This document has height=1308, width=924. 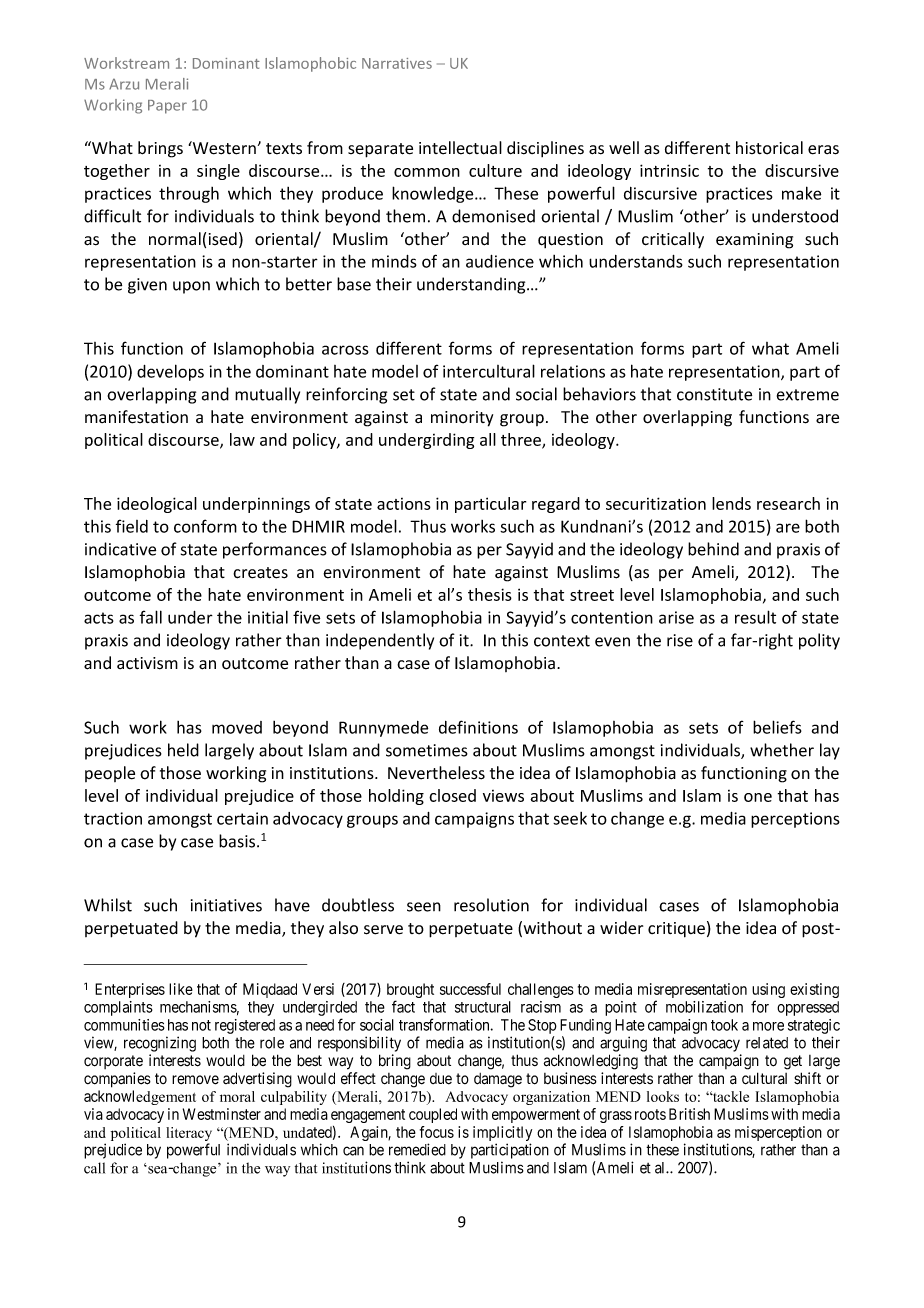 I want to click on fall, so click(x=151, y=617).
